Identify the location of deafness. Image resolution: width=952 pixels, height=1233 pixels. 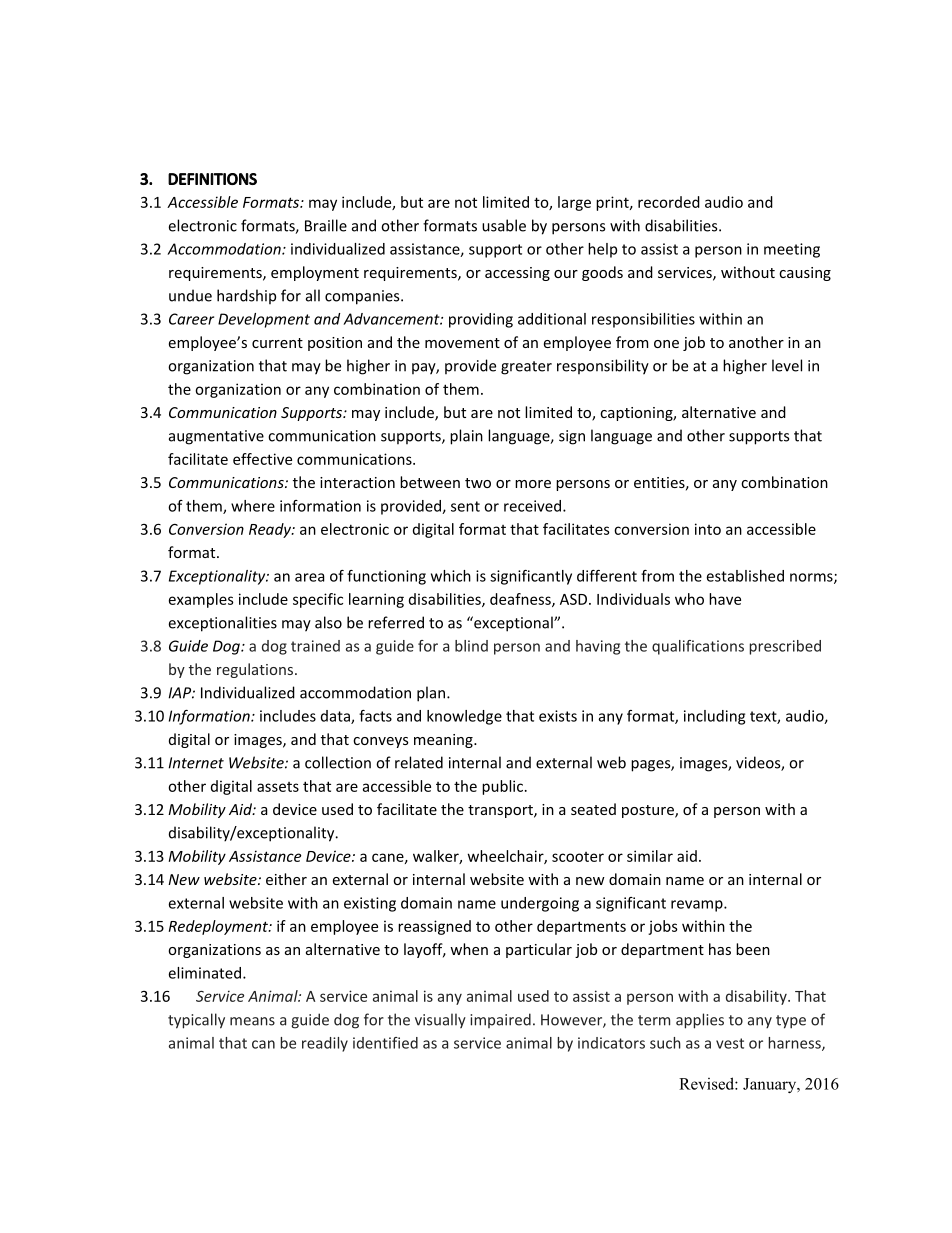
(521, 600).
